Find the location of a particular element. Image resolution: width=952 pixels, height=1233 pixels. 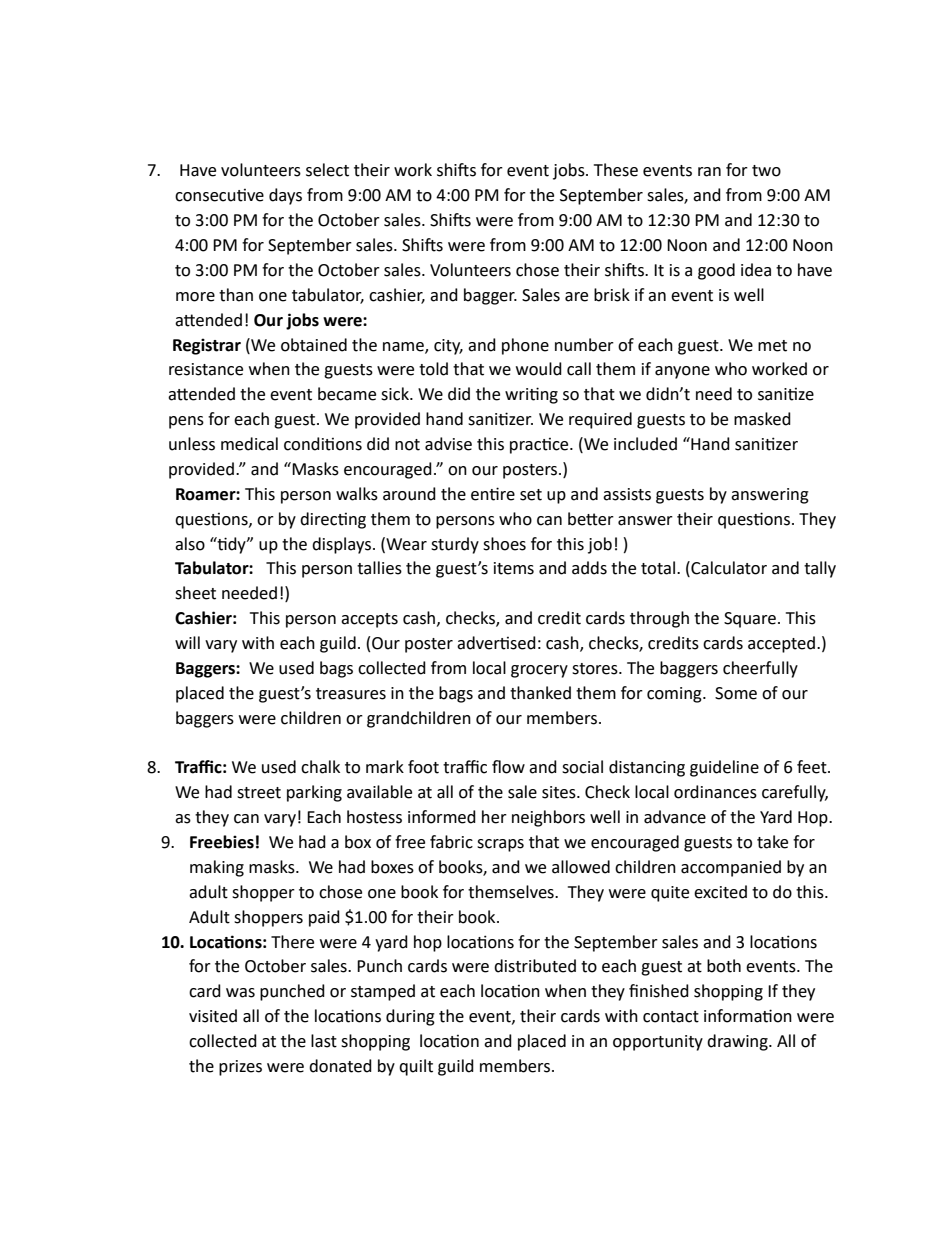

drawing is located at coordinates (738, 1042).
